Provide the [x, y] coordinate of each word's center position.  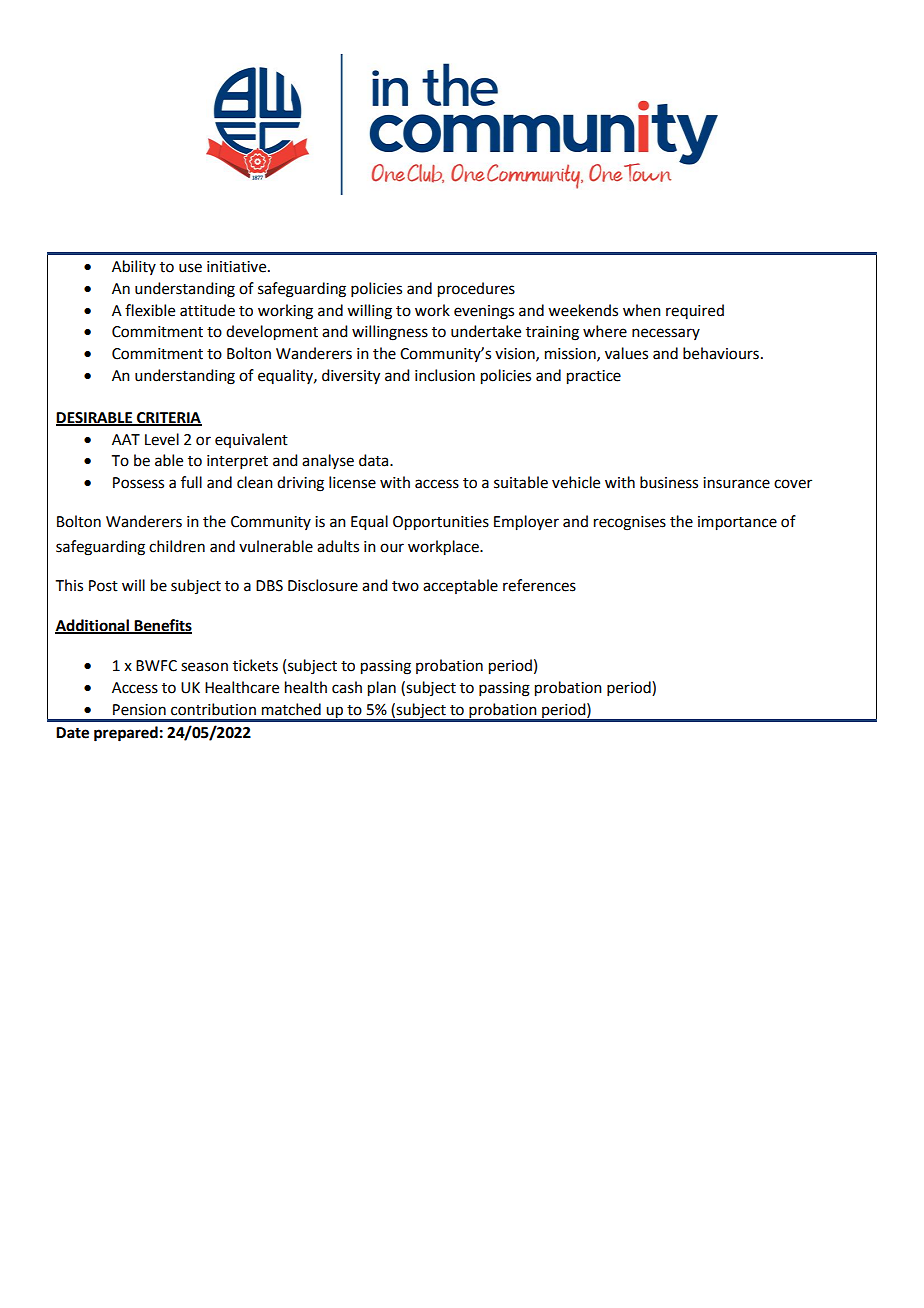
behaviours [721, 353]
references [539, 585]
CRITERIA [168, 418]
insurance [736, 483]
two [405, 586]
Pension [139, 710]
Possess [138, 483]
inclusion [445, 375]
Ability [134, 267]
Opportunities [441, 523]
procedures [476, 290]
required [695, 311]
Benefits [162, 626]
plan [382, 689]
